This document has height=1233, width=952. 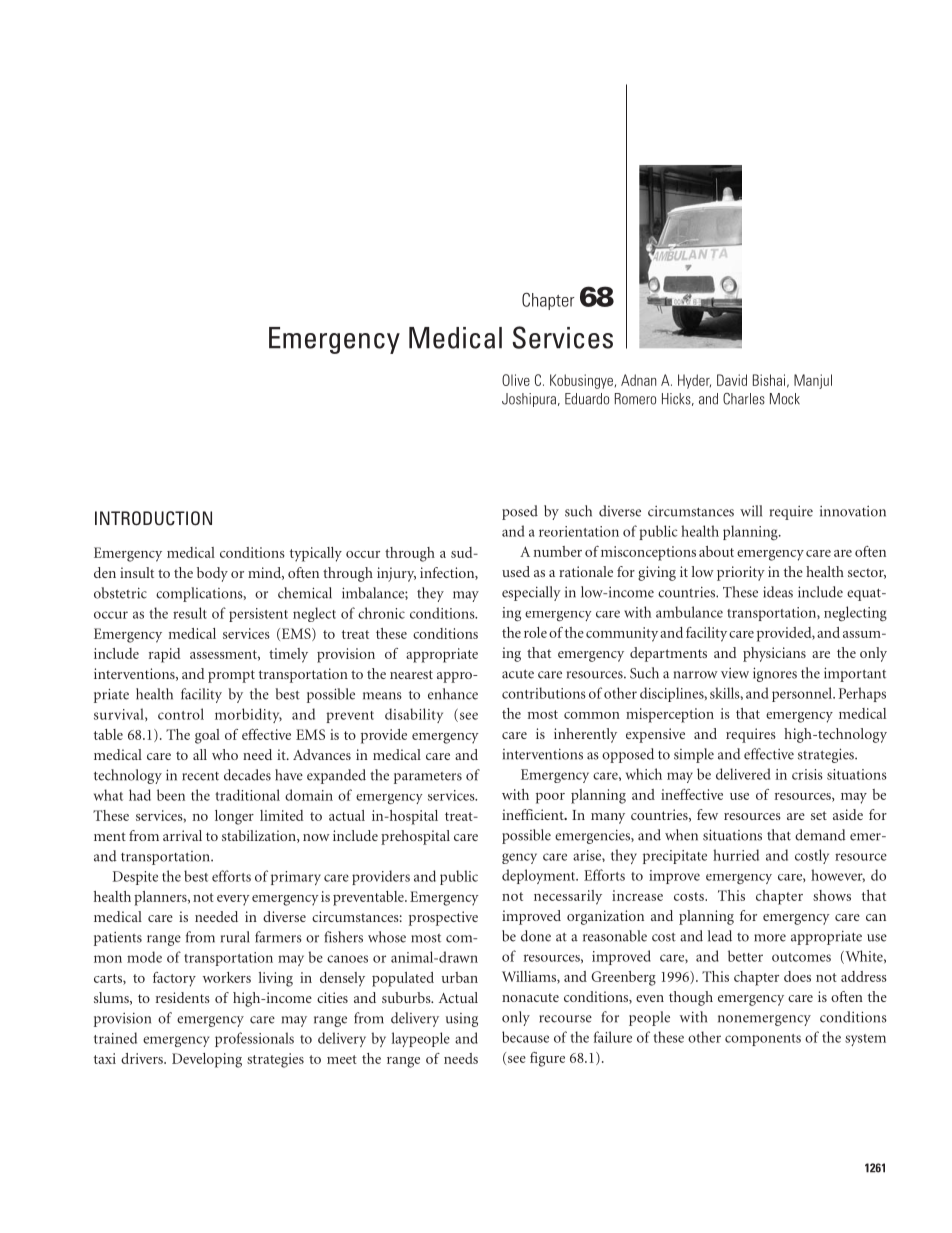 I want to click on because, so click(x=525, y=1037).
